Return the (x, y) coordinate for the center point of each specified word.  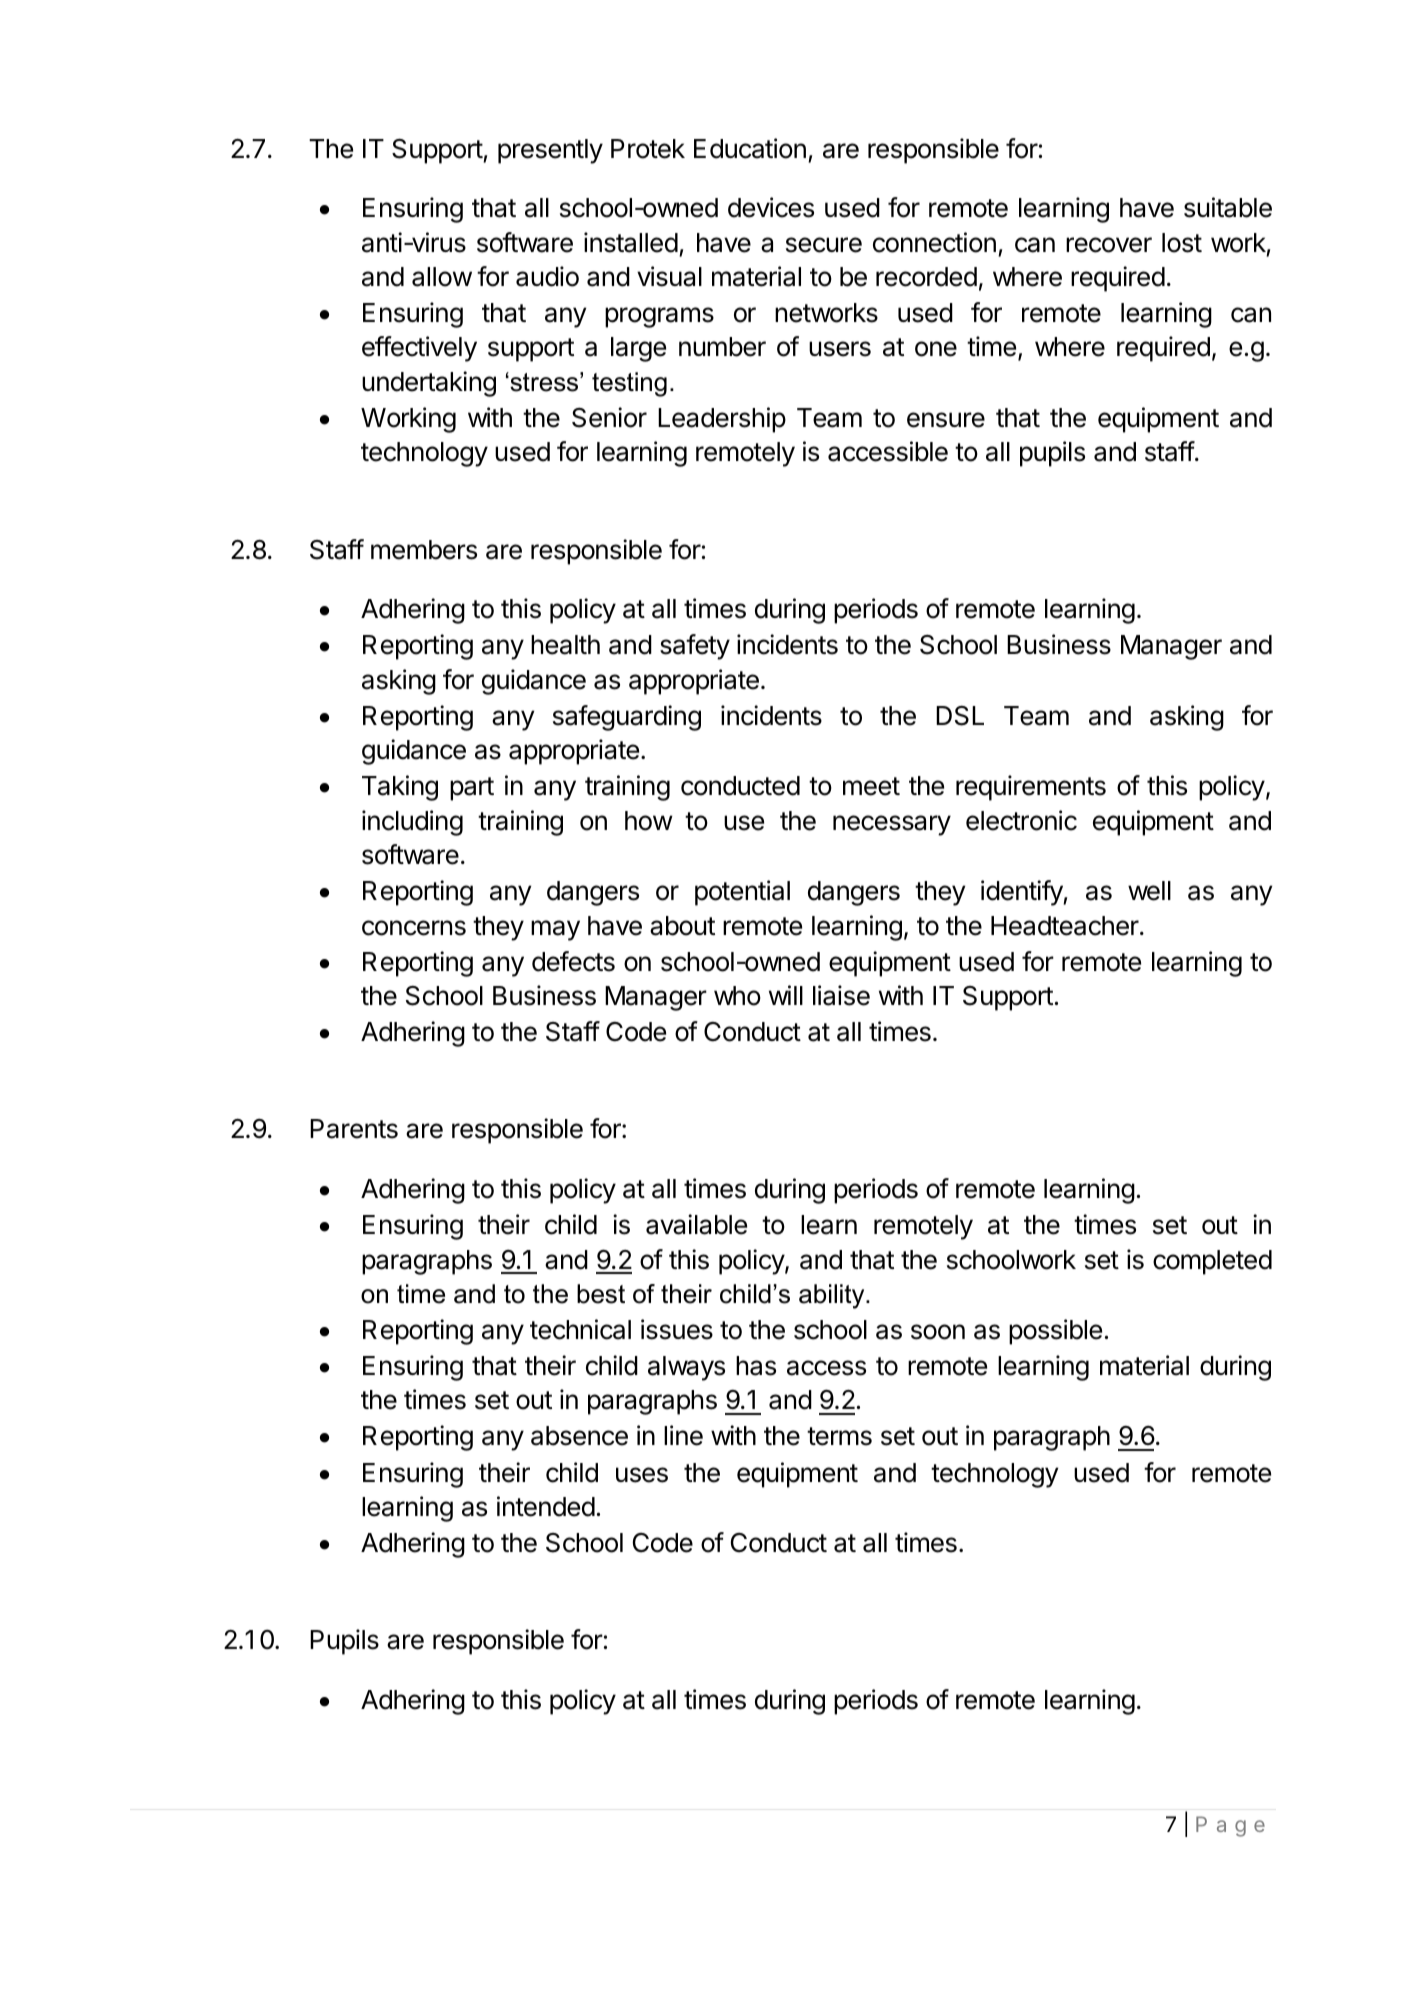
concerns (414, 928)
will (786, 995)
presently (550, 151)
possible (1055, 1332)
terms (839, 1436)
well (1149, 891)
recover (1109, 245)
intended (546, 1506)
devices (771, 207)
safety (695, 647)
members (424, 550)
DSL (960, 716)
